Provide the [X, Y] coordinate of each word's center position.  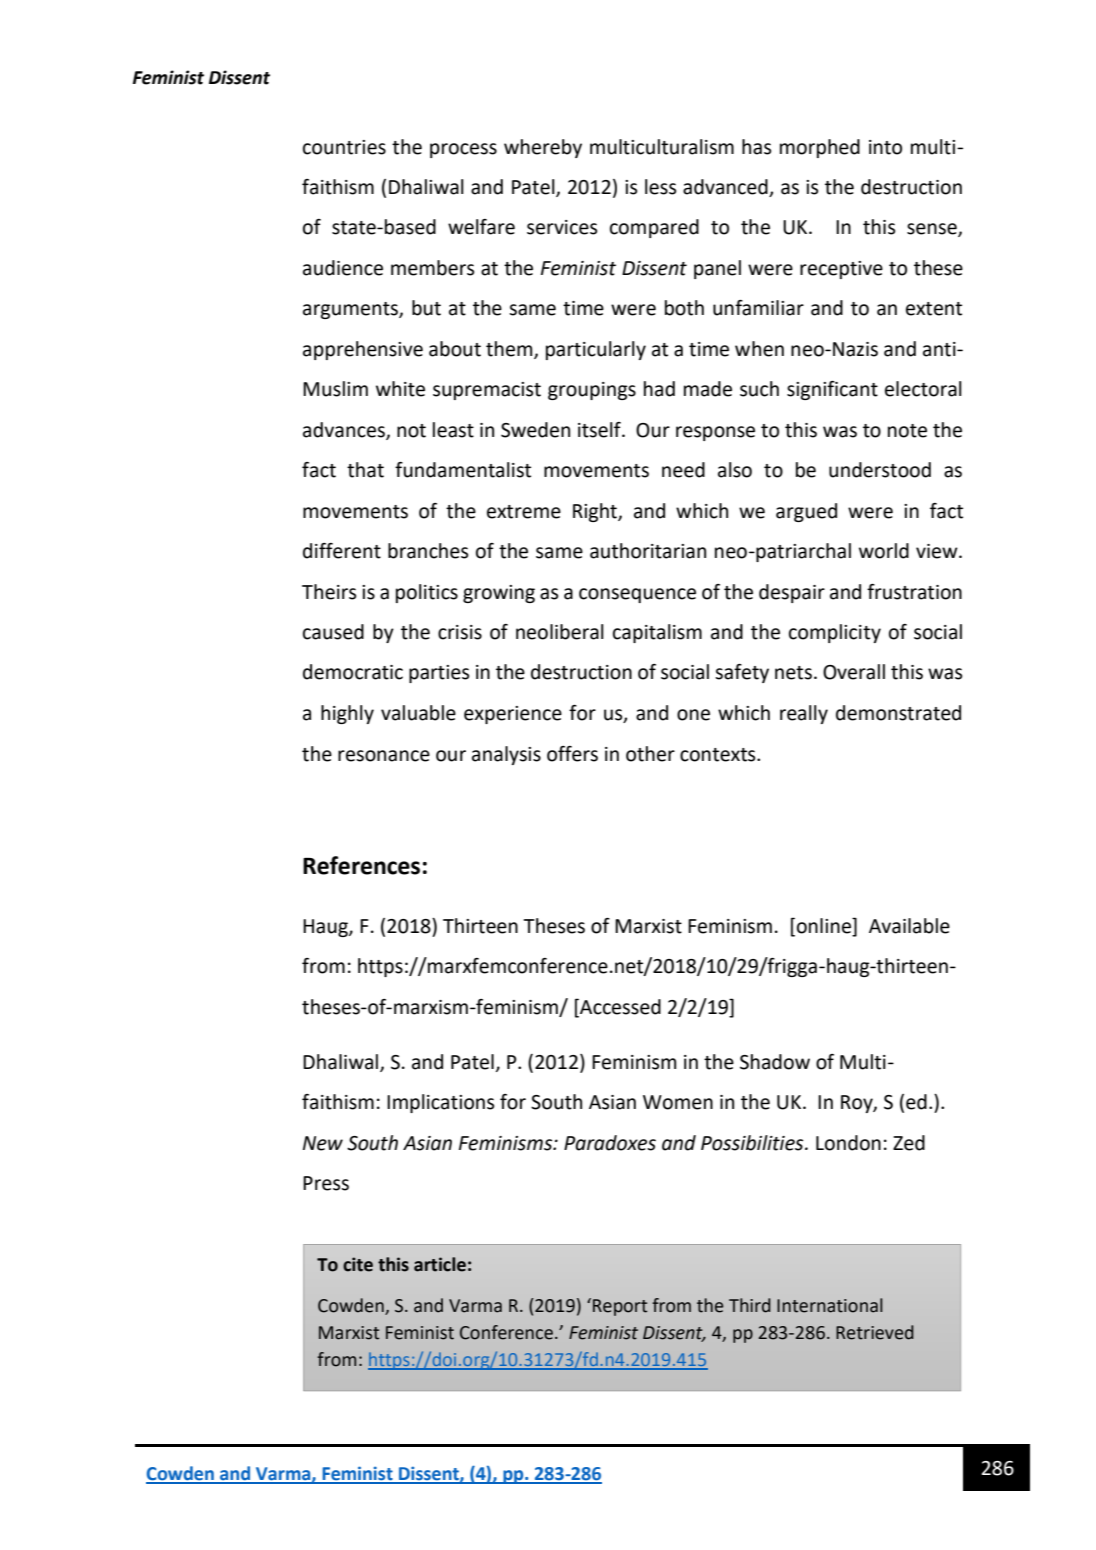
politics [427, 593]
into [885, 147]
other [650, 754]
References [361, 865]
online [825, 925]
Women [678, 1102]
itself [600, 430]
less [660, 187]
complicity [835, 633]
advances [345, 430]
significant [832, 390]
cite [358, 1264]
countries [344, 147]
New [323, 1143]
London [848, 1143]
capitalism [657, 633]
